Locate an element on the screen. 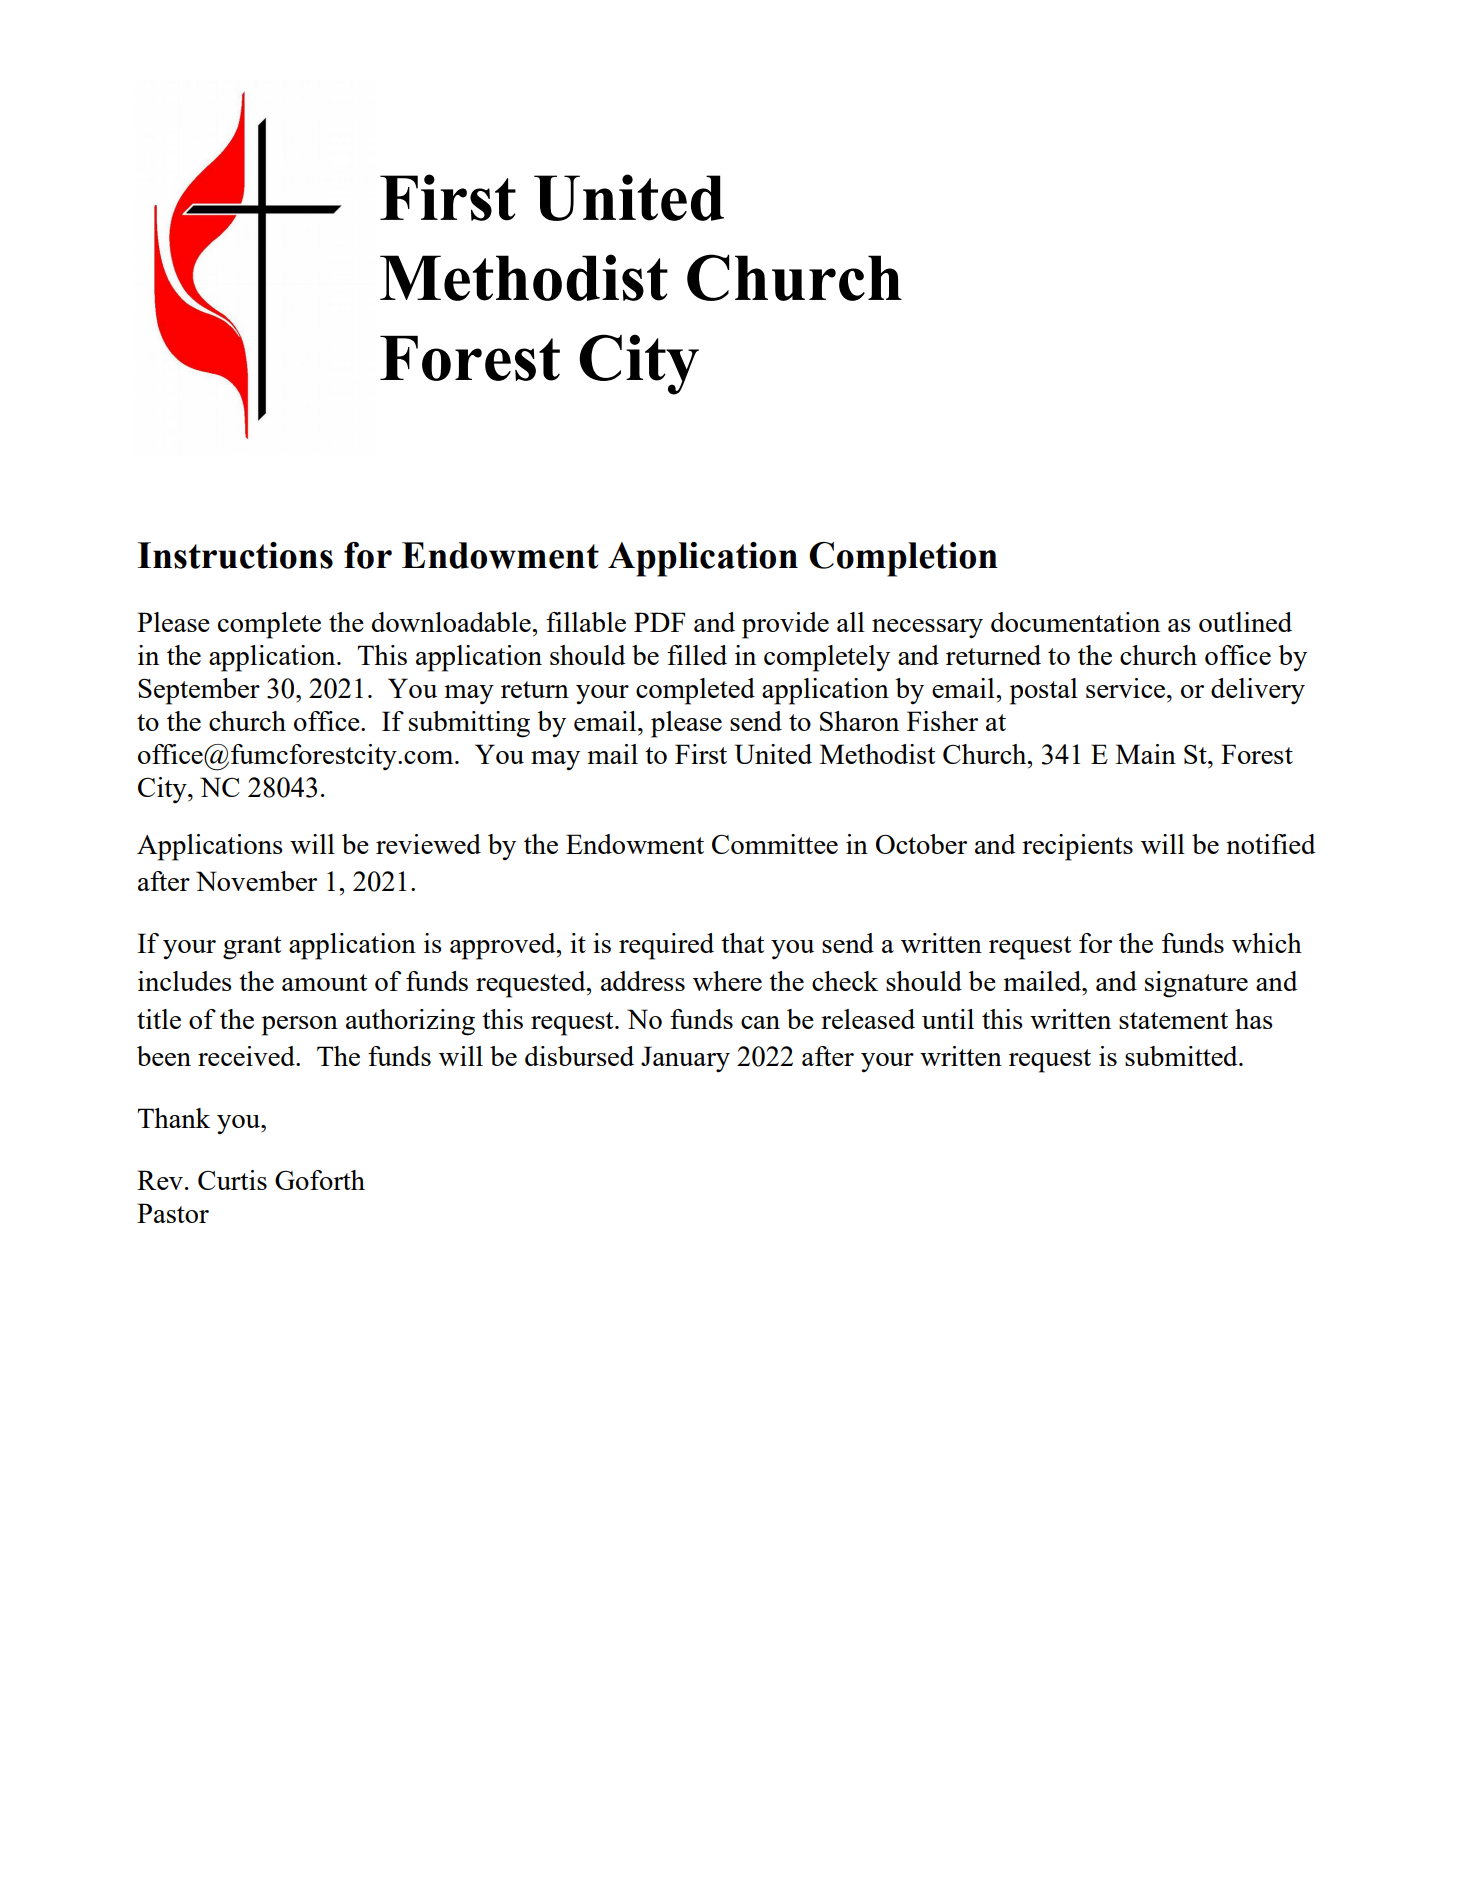 The image size is (1458, 1887). where is located at coordinates (727, 981).
